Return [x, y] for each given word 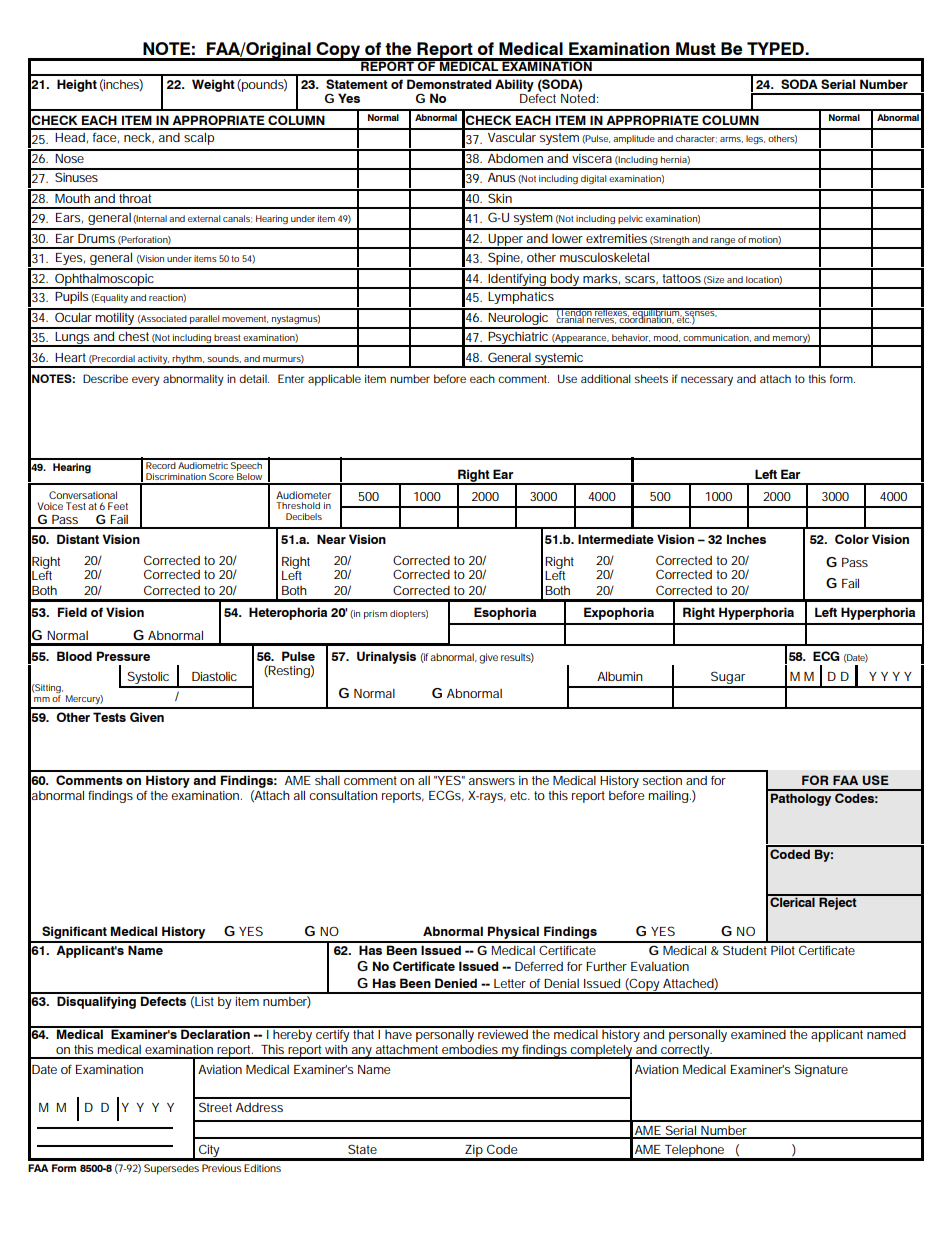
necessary [707, 381]
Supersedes [171, 1169]
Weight [213, 85]
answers [492, 781]
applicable [334, 380]
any [361, 1053]
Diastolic [214, 676]
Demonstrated [449, 84]
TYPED [776, 48]
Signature [821, 1070]
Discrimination [176, 476]
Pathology [801, 799]
